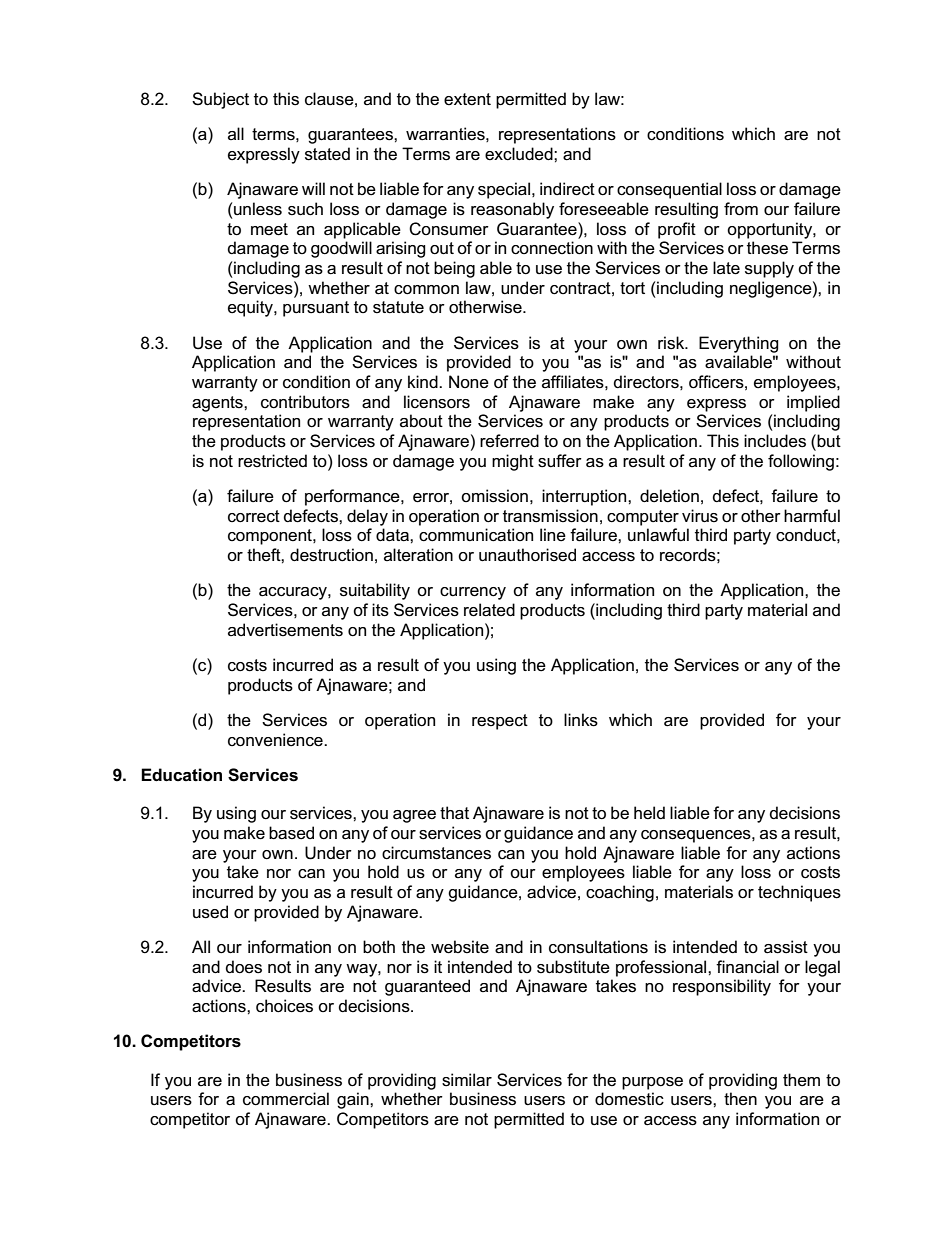 This document has width=952, height=1233. What do you see at coordinates (286, 1099) in the document?
I see `commercial` at bounding box center [286, 1099].
